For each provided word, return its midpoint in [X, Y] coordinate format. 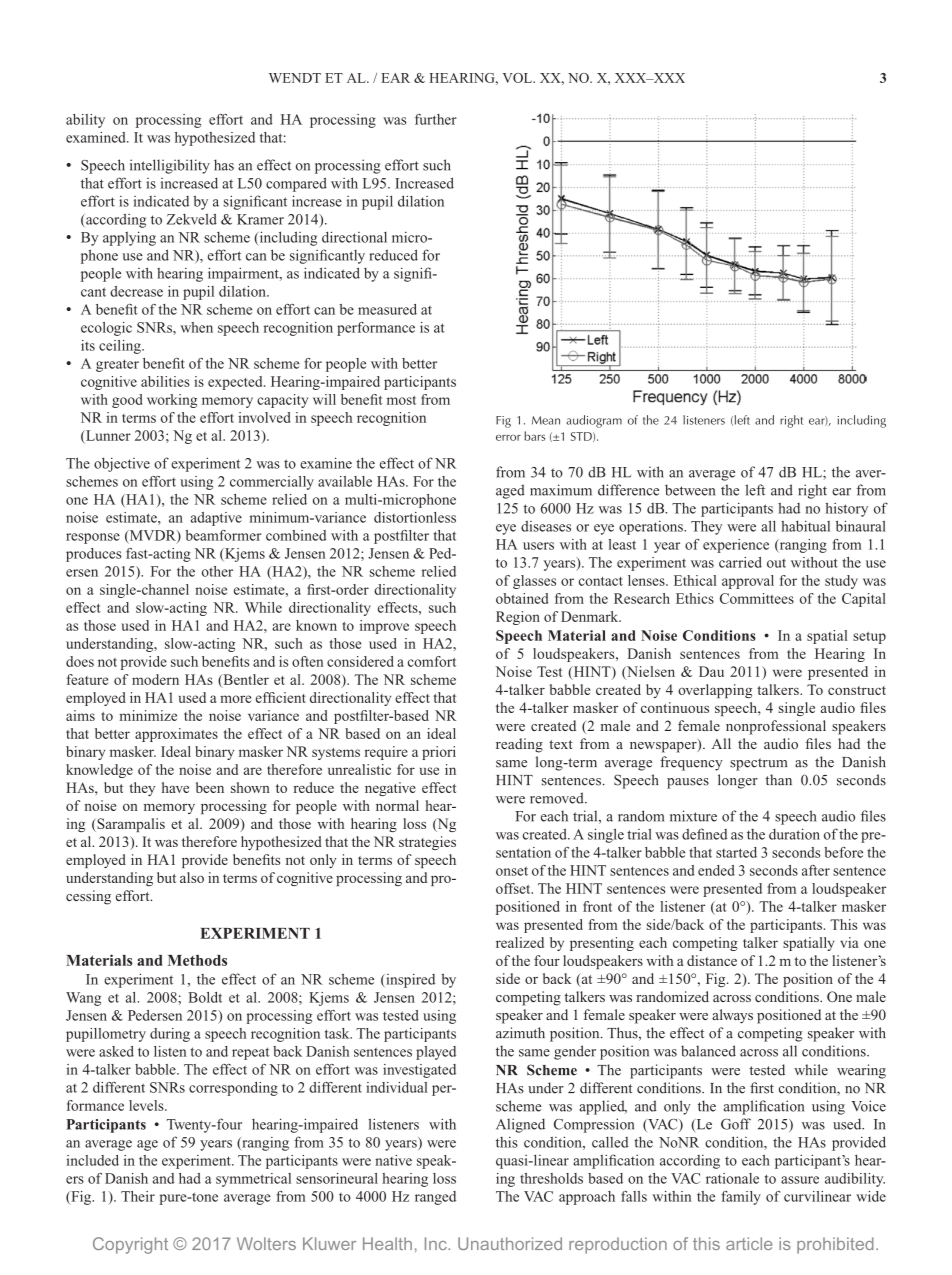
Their [138, 1196]
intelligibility [170, 166]
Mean [546, 420]
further [436, 119]
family [741, 1198]
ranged [435, 1198]
